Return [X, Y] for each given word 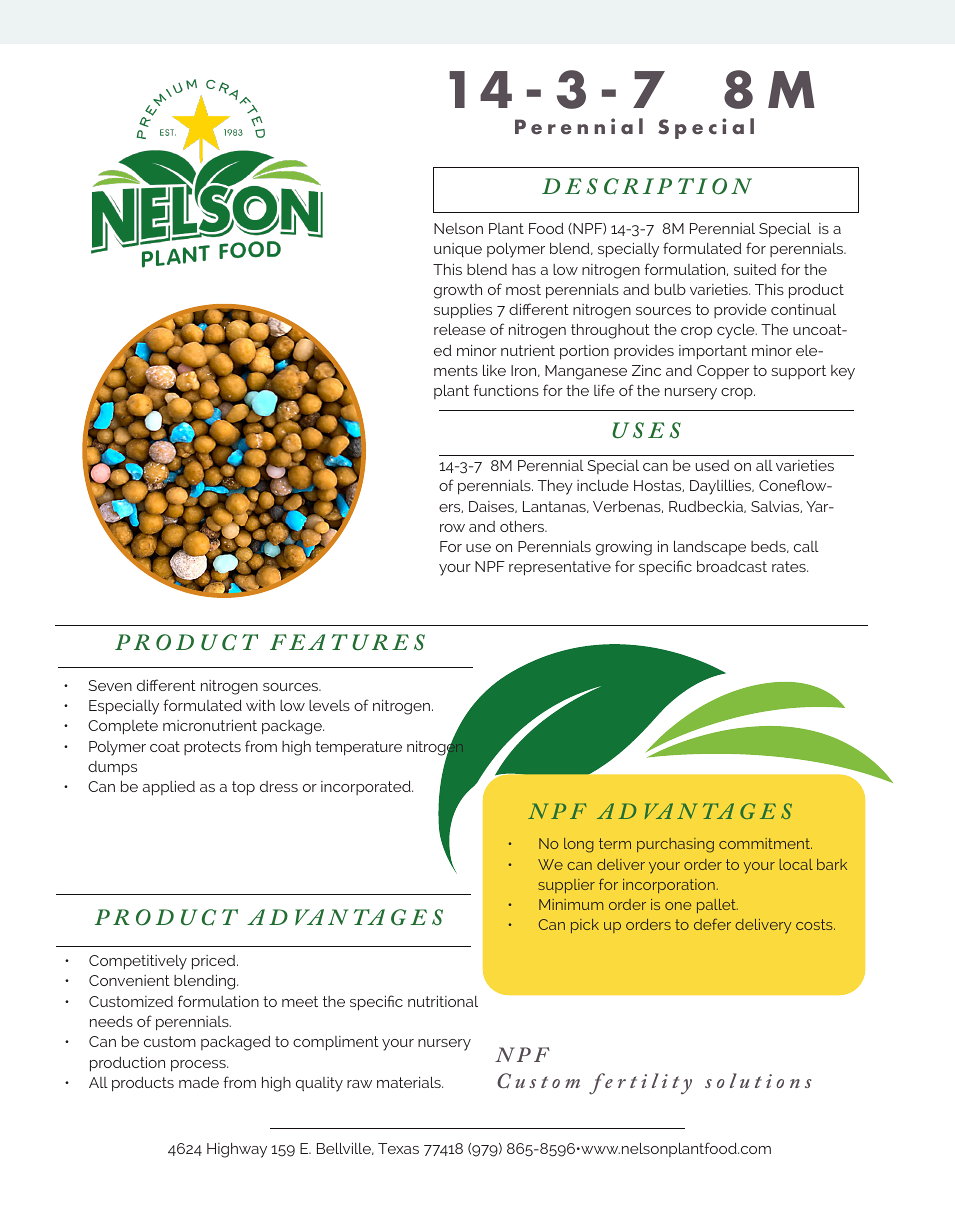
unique [458, 250]
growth [458, 291]
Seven [110, 685]
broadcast [732, 566]
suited [755, 269]
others [523, 526]
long [579, 845]
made [199, 1082]
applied [169, 788]
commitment [765, 843]
